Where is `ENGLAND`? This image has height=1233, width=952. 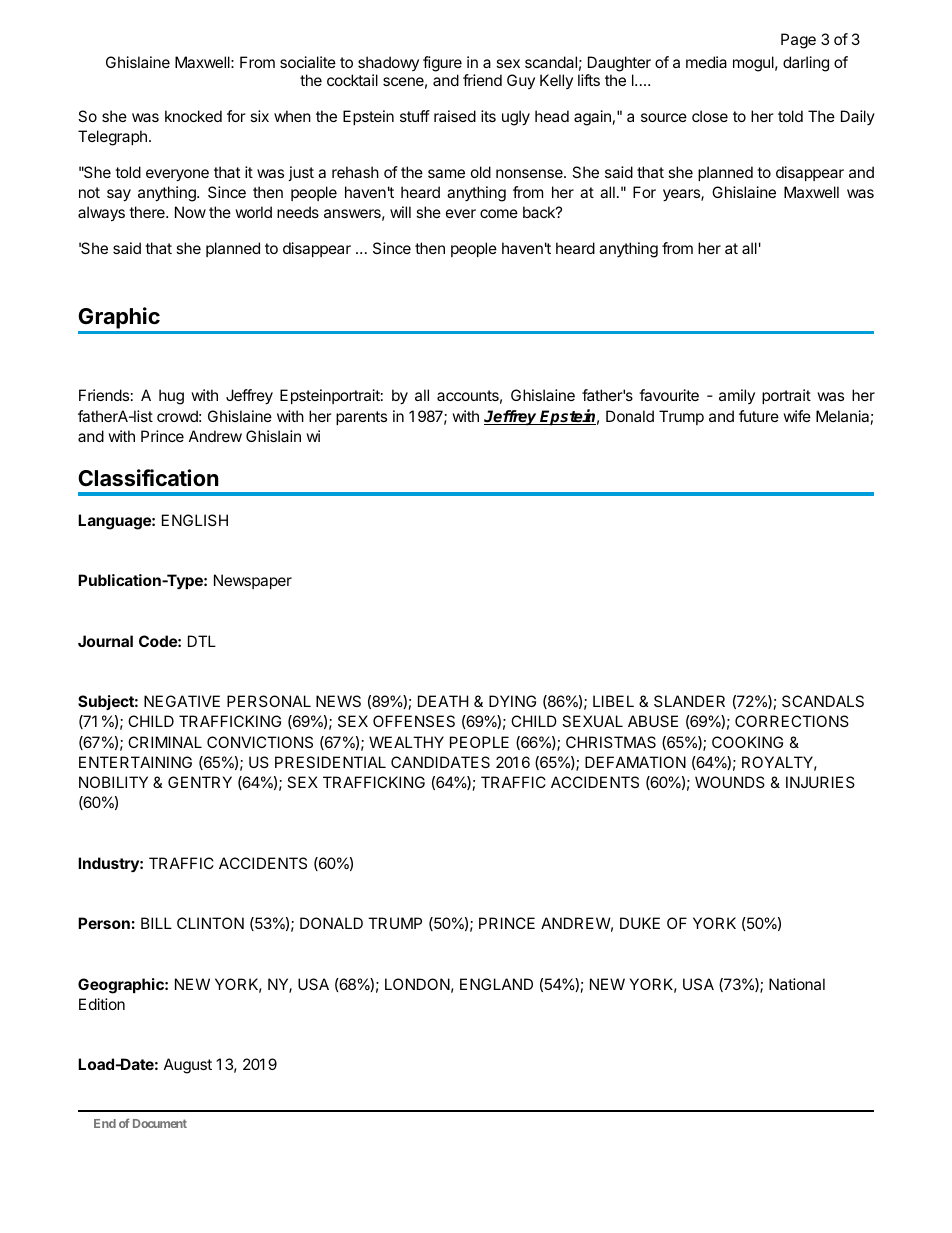
ENGLAND is located at coordinates (496, 984).
